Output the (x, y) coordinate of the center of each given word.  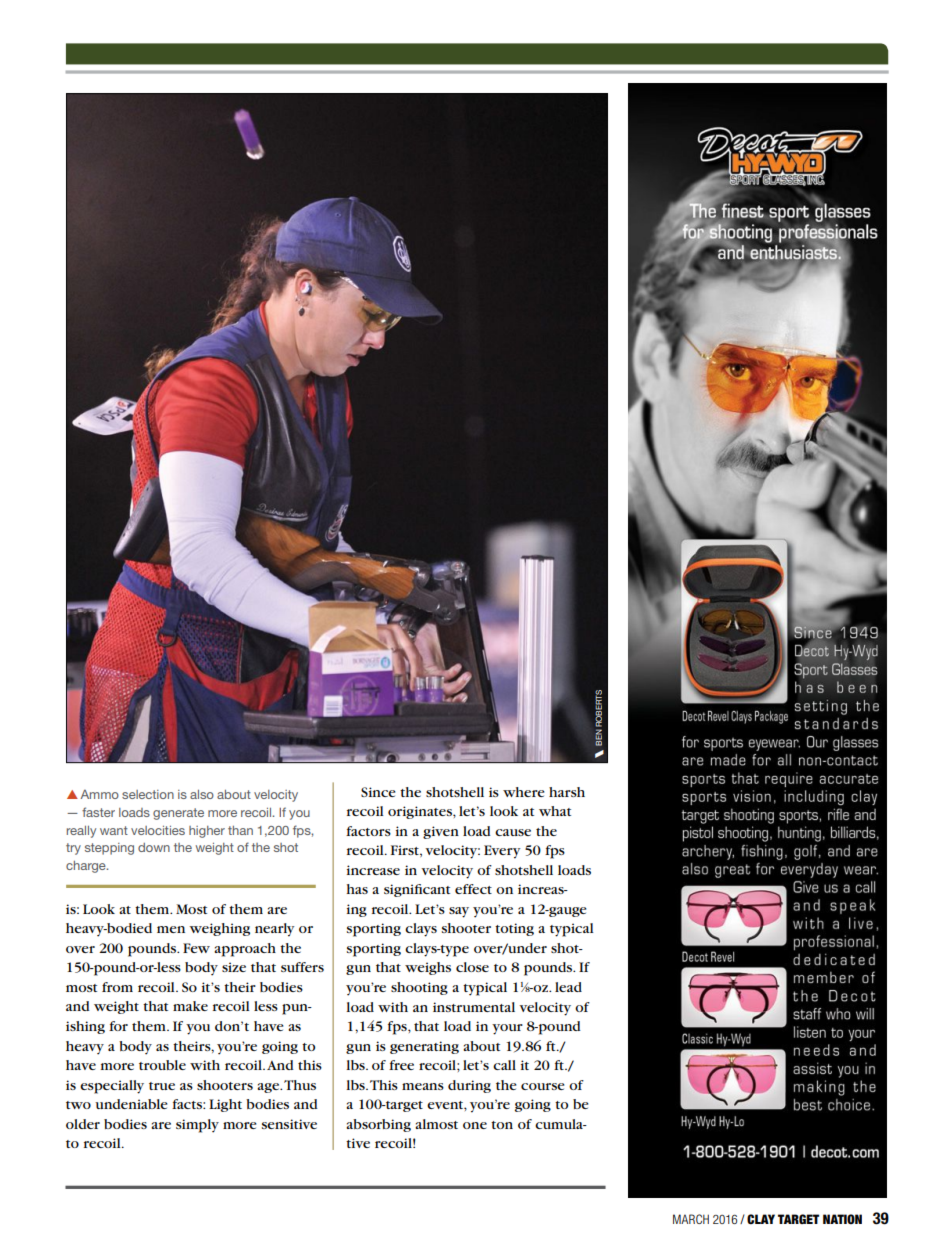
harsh (567, 792)
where (524, 792)
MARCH (691, 1219)
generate (178, 814)
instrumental (474, 1007)
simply (197, 1126)
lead (568, 987)
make (190, 1006)
